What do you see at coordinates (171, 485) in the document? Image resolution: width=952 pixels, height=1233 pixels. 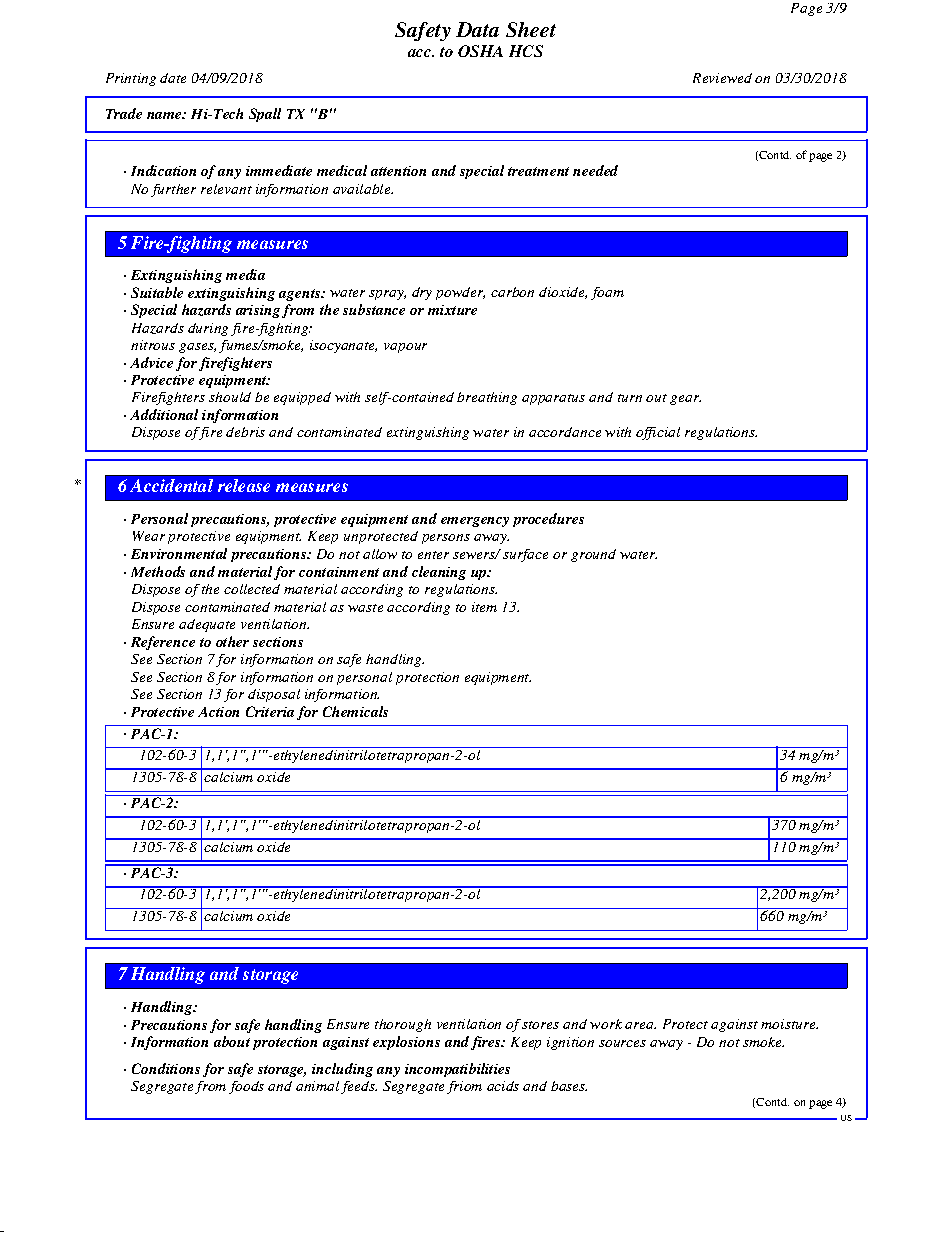 I see `Accidental` at bounding box center [171, 485].
